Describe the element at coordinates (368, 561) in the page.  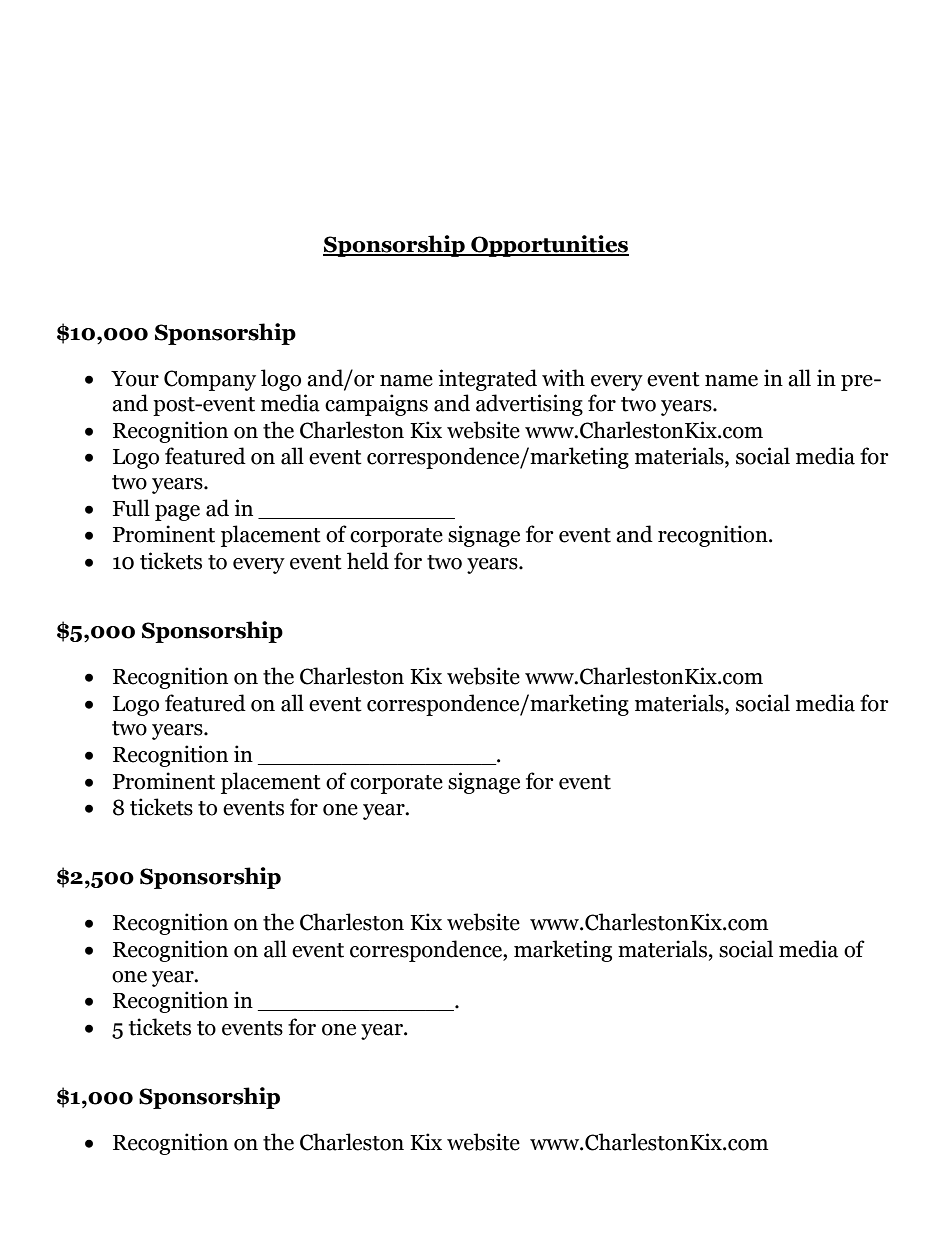
I see `held` at that location.
